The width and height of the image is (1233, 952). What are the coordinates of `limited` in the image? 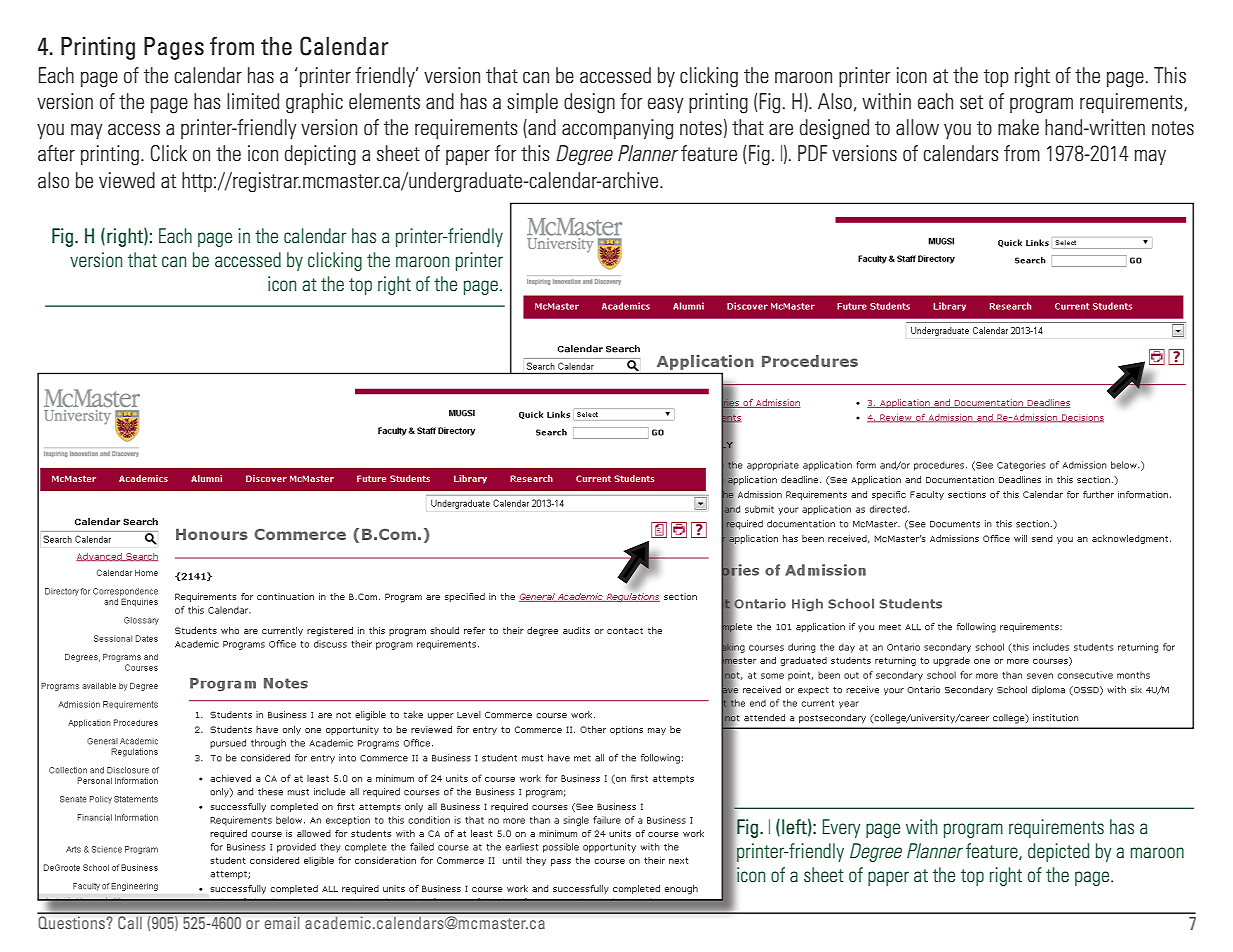 It's located at (253, 101).
